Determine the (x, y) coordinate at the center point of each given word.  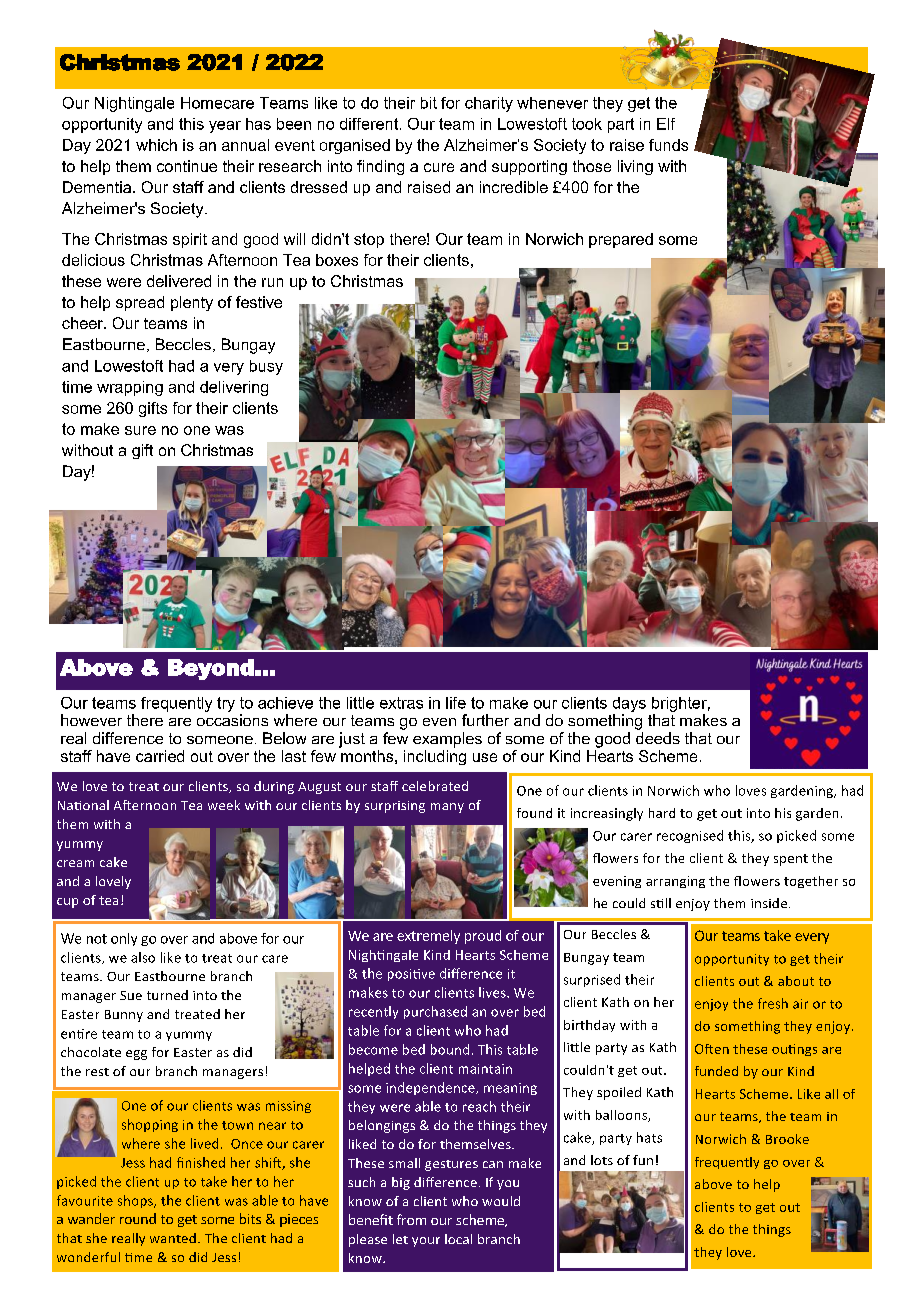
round (138, 1218)
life (456, 703)
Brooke (787, 1139)
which (156, 145)
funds (668, 145)
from (411, 1219)
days (629, 704)
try (226, 704)
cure (439, 167)
